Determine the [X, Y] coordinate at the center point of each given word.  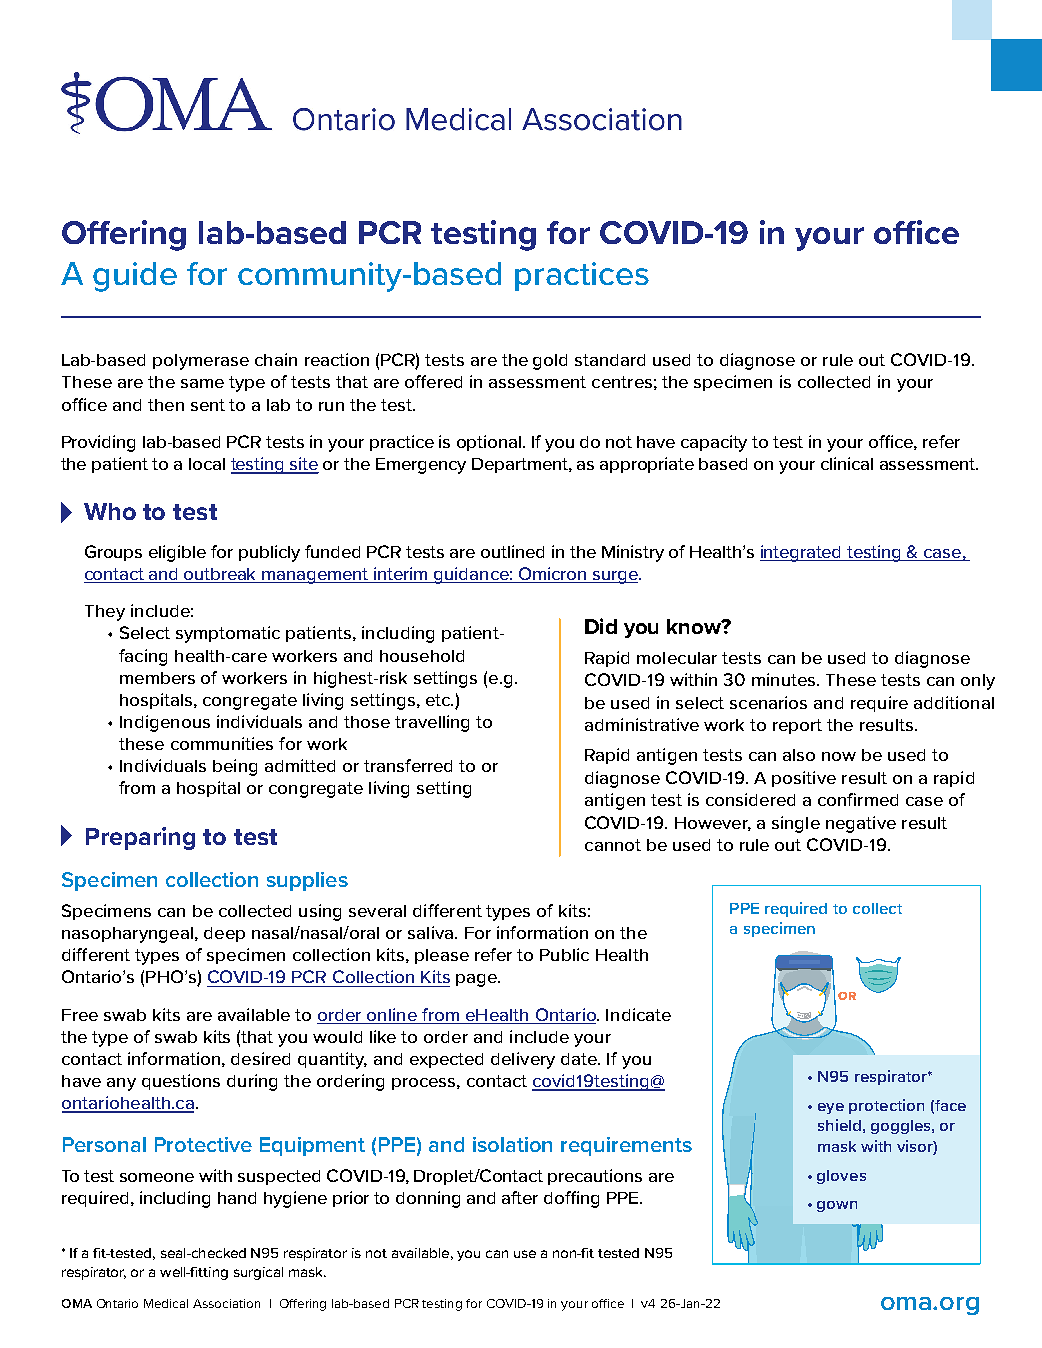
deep [224, 934]
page [477, 980]
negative [861, 824]
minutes [785, 679]
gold [550, 362]
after [520, 1197]
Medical [166, 1303]
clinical [847, 463]
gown [837, 1206]
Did [601, 626]
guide [135, 277]
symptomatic [228, 634]
